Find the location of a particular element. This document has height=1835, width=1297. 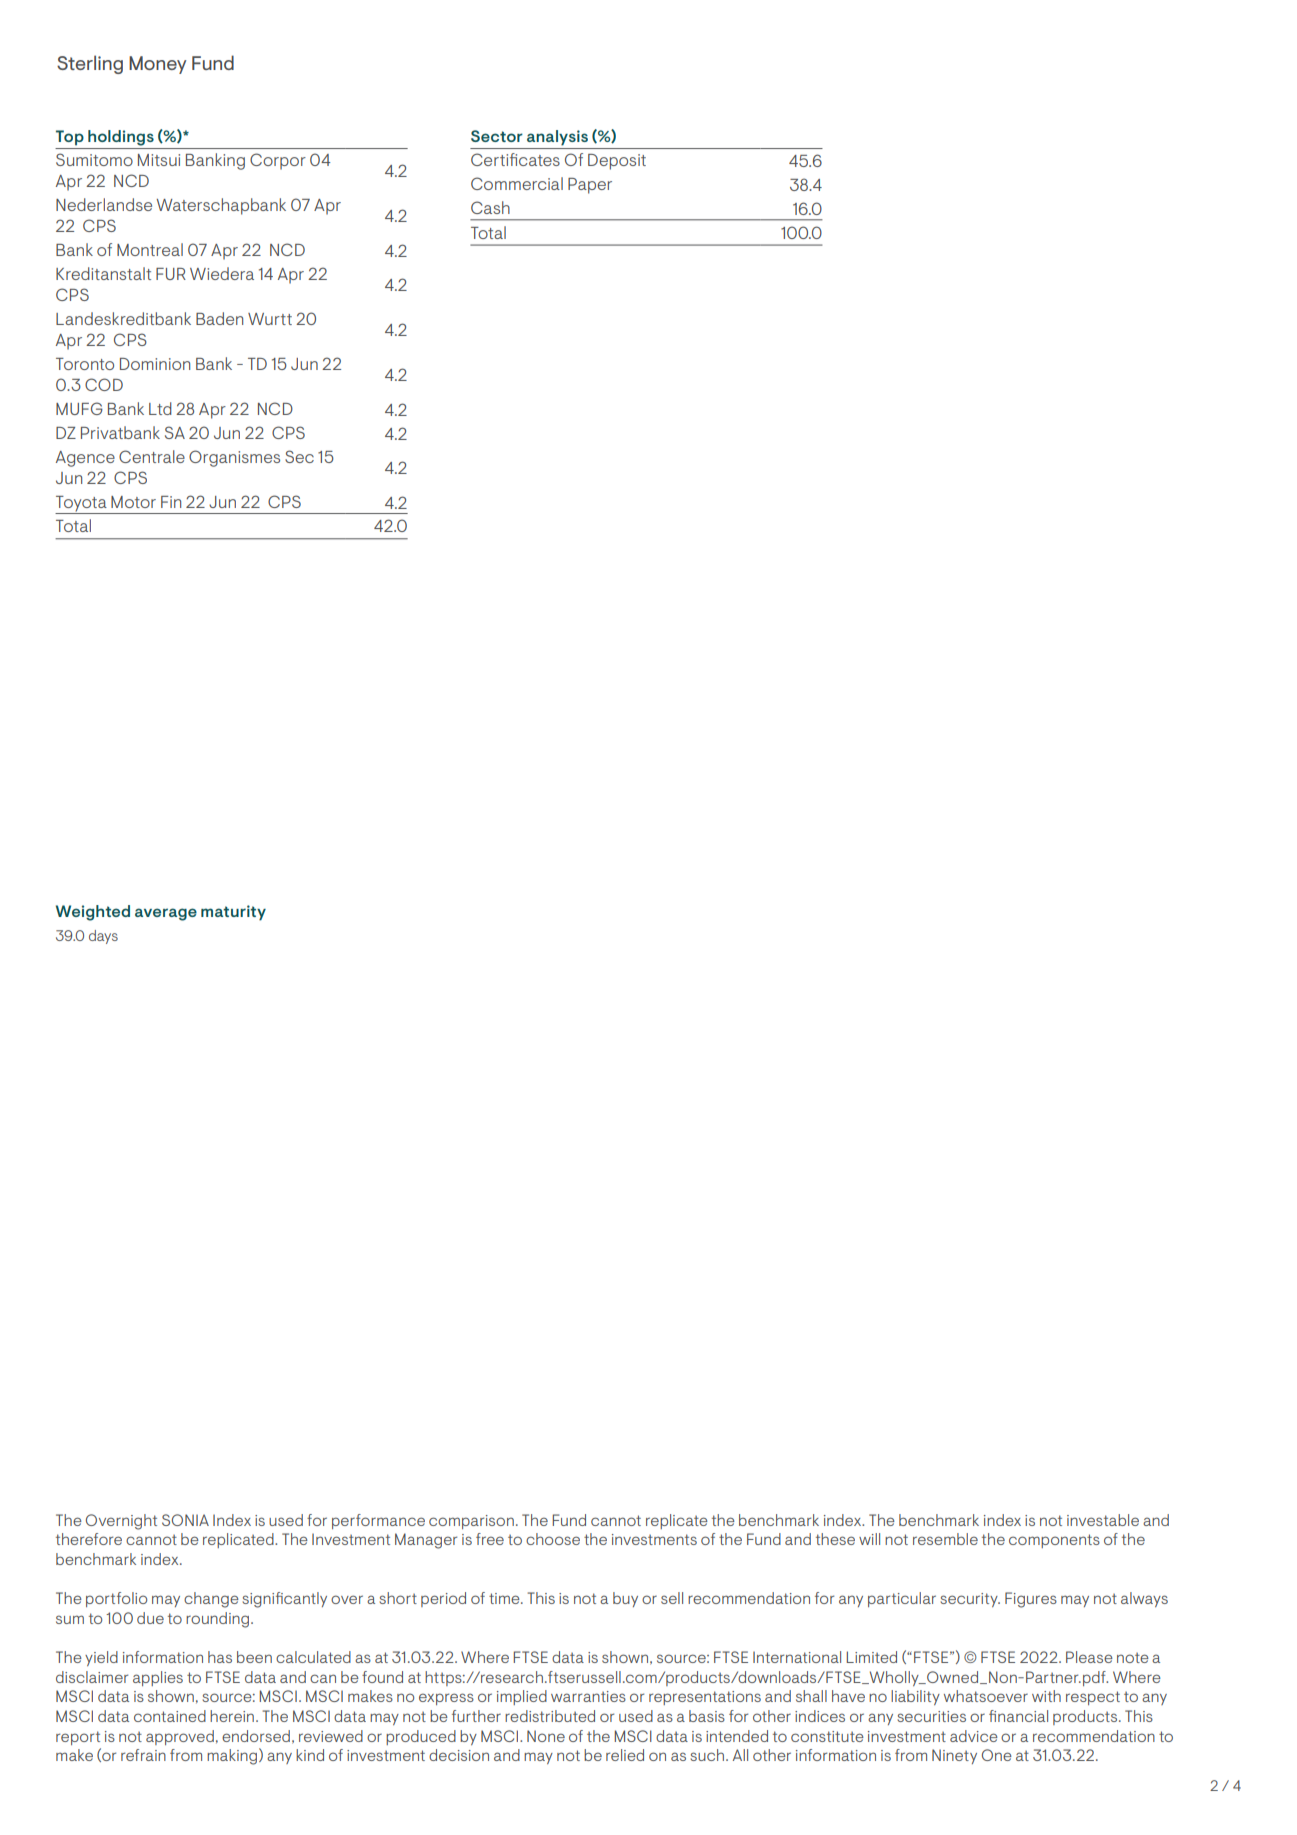

Deposit is located at coordinates (617, 162).
